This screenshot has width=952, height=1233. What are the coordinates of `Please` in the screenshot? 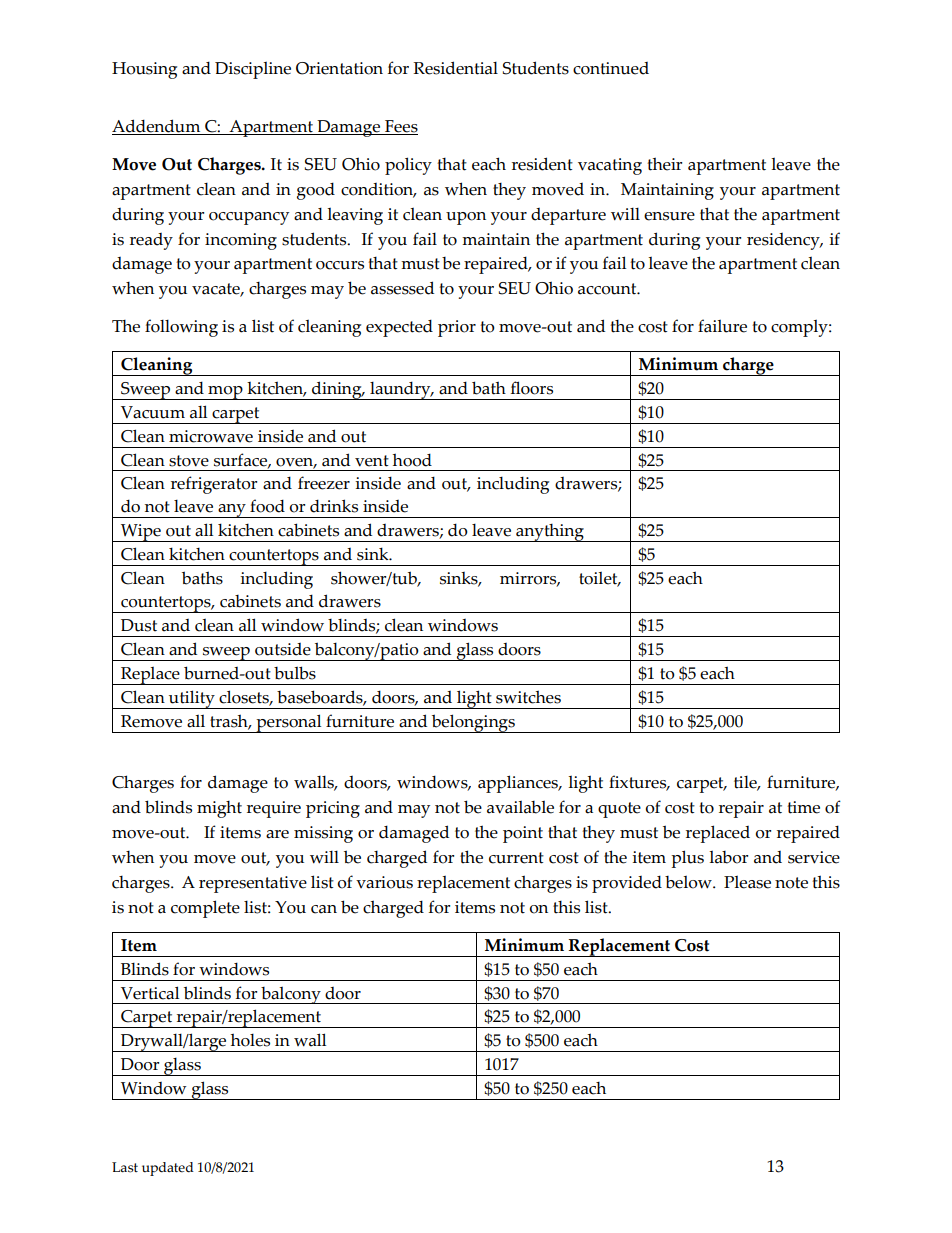 It's located at (747, 882).
